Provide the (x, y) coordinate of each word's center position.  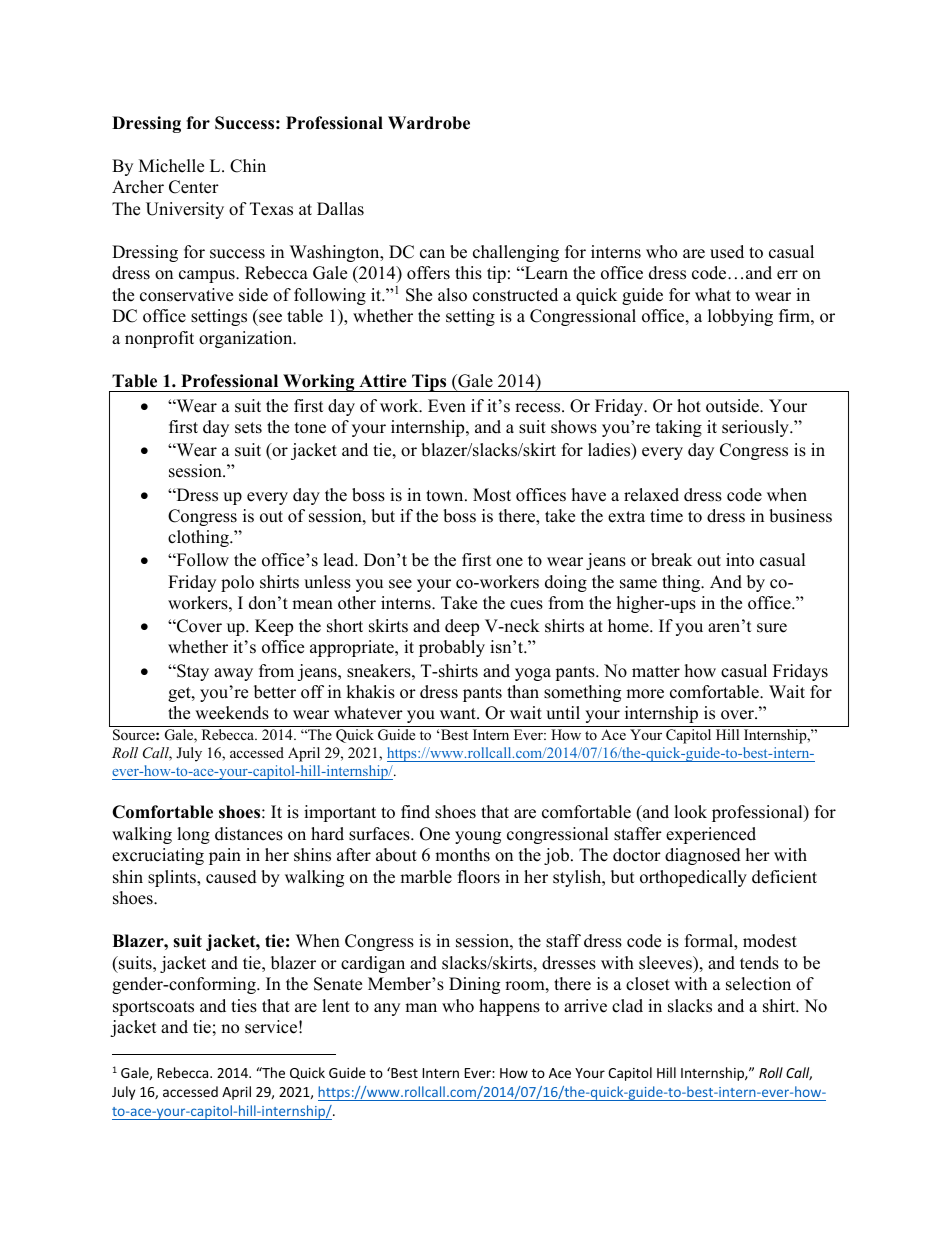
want (459, 713)
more (645, 694)
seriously (756, 428)
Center (194, 187)
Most (492, 495)
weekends (232, 713)
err (787, 275)
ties (244, 1006)
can (432, 254)
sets (248, 428)
